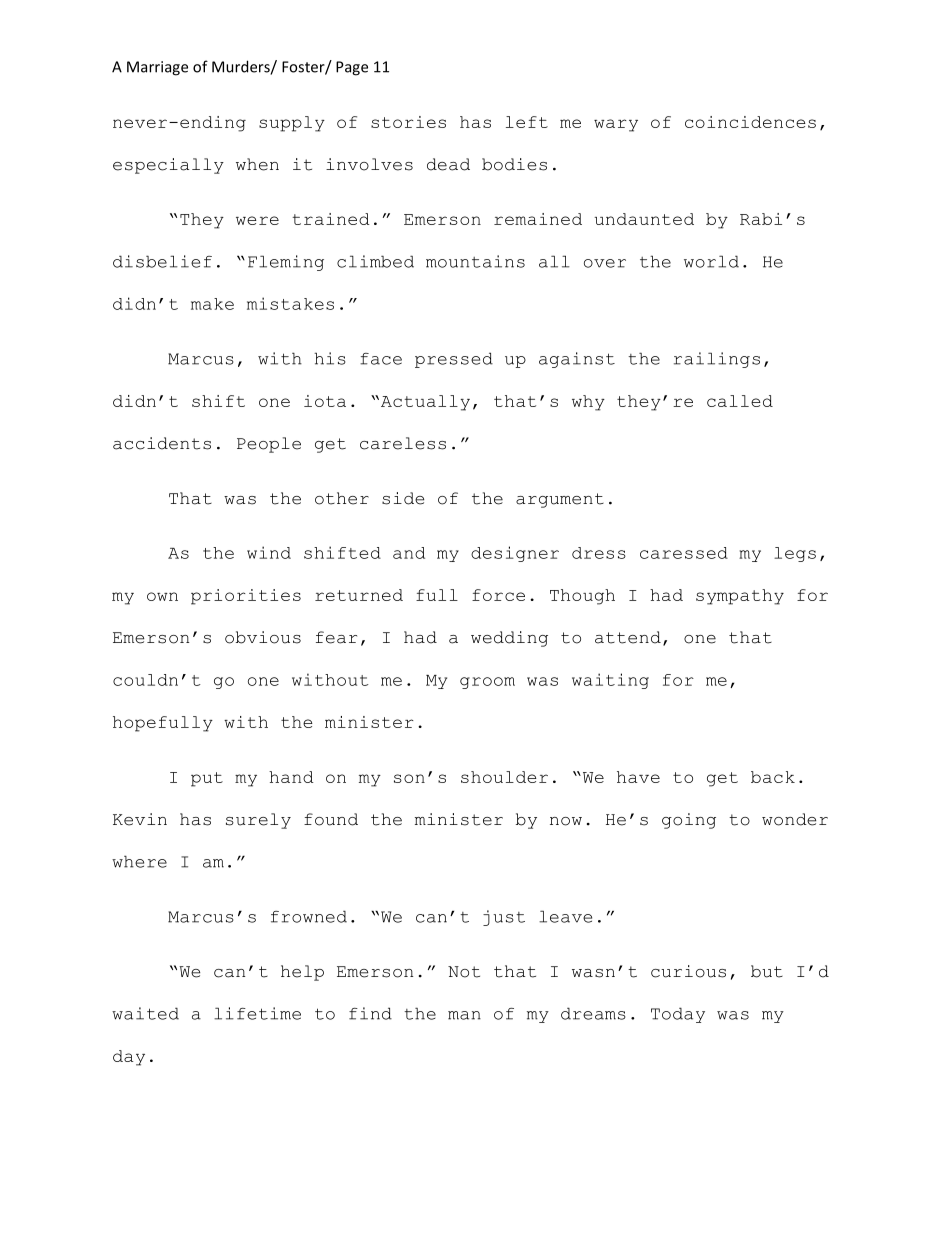 This screenshot has width=952, height=1233. Describe the element at coordinates (207, 779) in the screenshot. I see `put` at that location.
